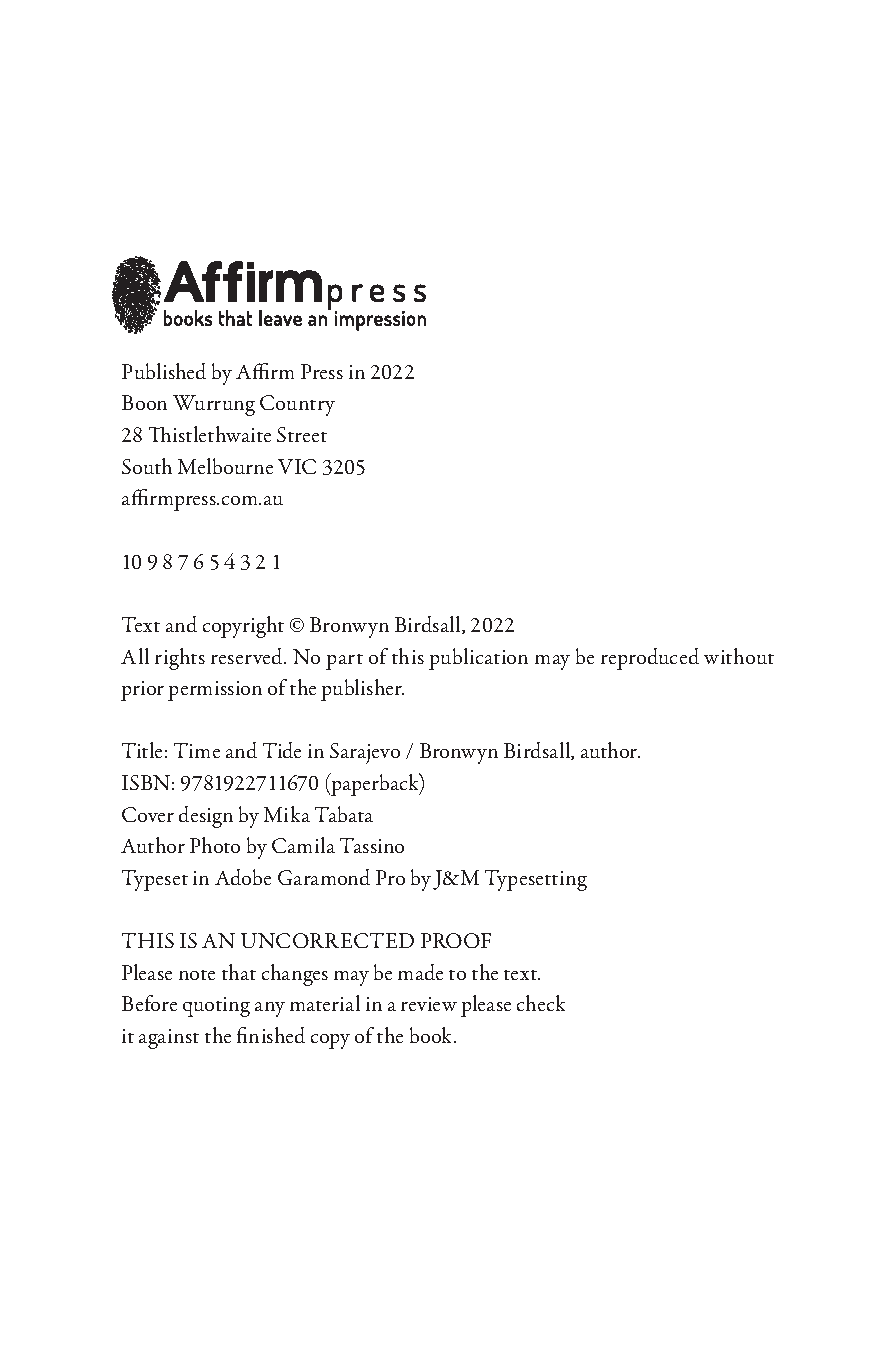 The width and height of the image is (896, 1345). Describe the element at coordinates (297, 405) in the image. I see `Country` at that location.
